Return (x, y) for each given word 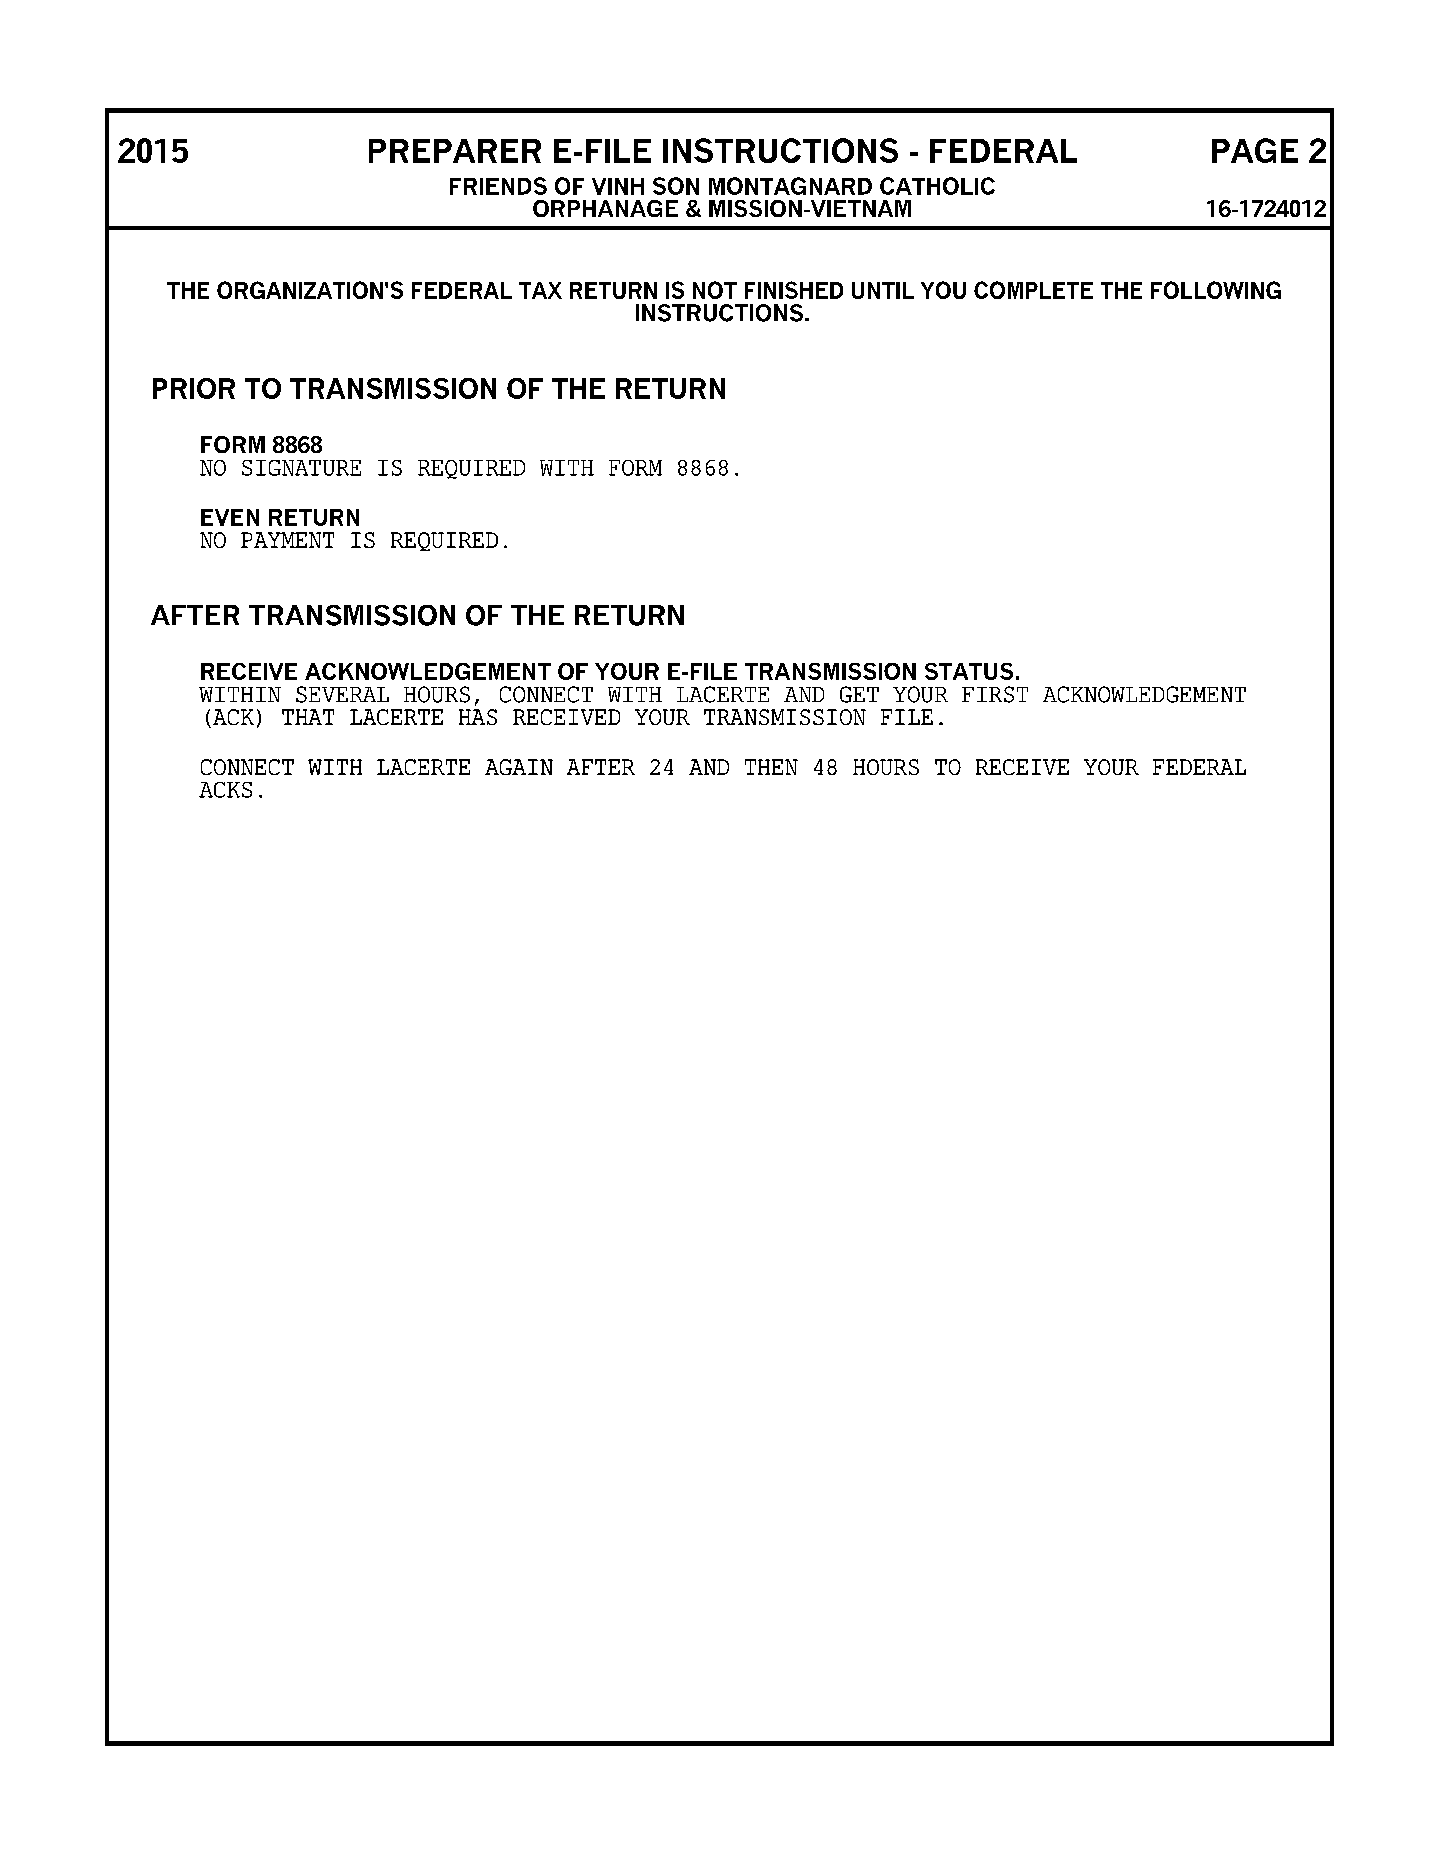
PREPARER (455, 151)
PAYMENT (287, 540)
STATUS (969, 671)
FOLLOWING (1216, 290)
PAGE (1255, 150)
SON (676, 186)
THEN (771, 767)
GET (859, 694)
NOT (715, 290)
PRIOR (194, 388)
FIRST (995, 694)
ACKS (225, 790)
